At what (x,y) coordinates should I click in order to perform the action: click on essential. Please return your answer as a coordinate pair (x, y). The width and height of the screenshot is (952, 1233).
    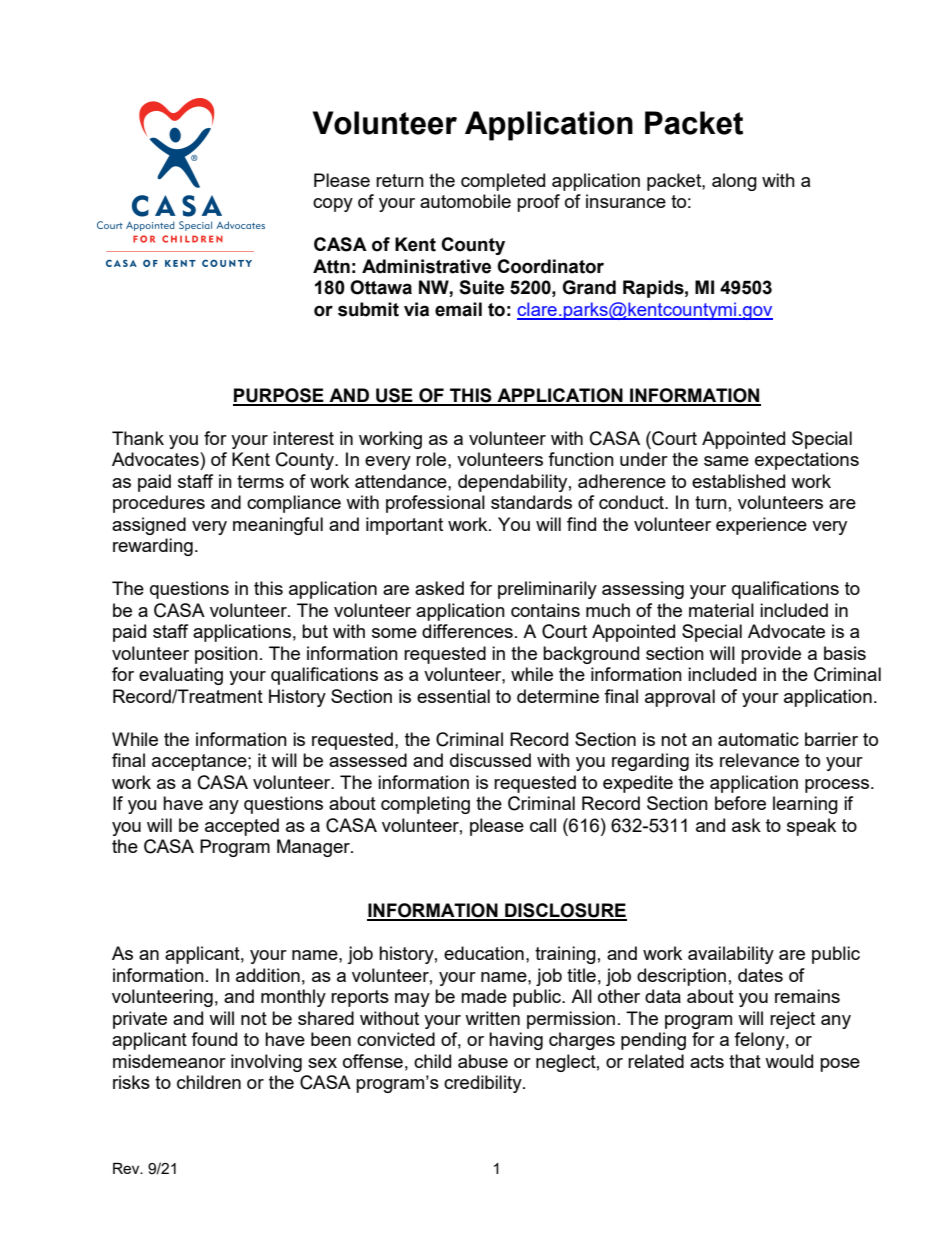
    Looking at the image, I should click on (453, 696).
